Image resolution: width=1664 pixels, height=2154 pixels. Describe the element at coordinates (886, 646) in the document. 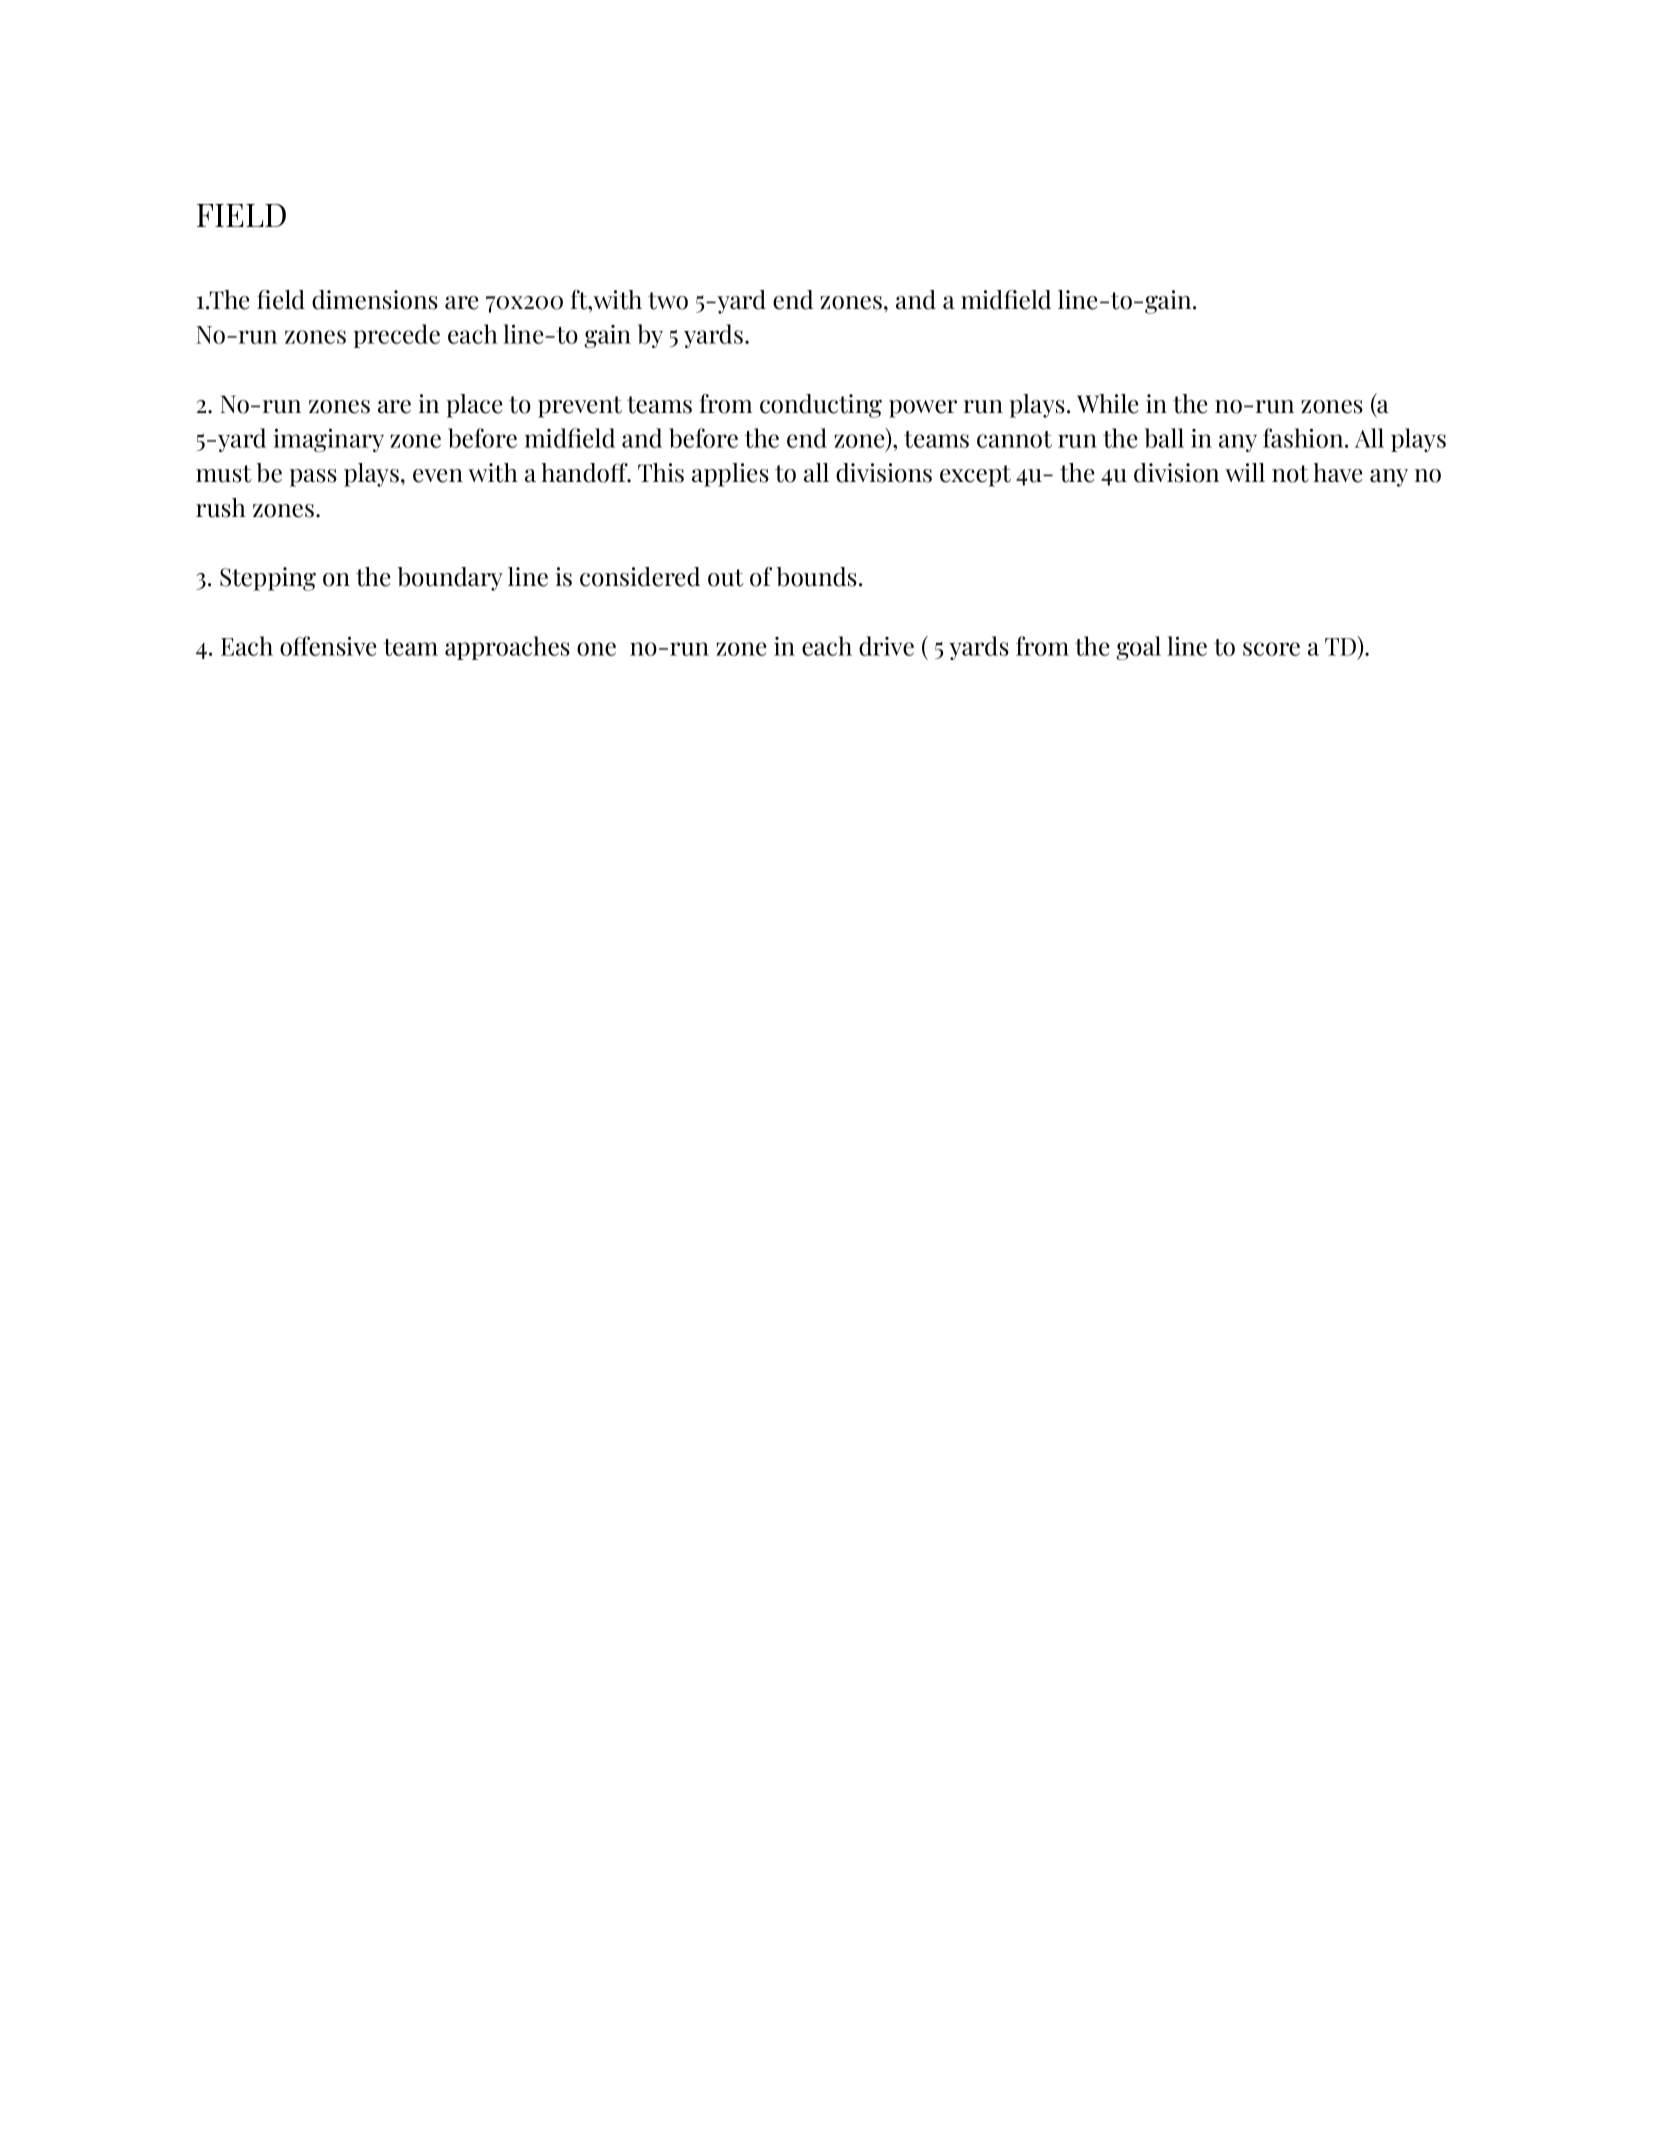

I see `drive` at that location.
